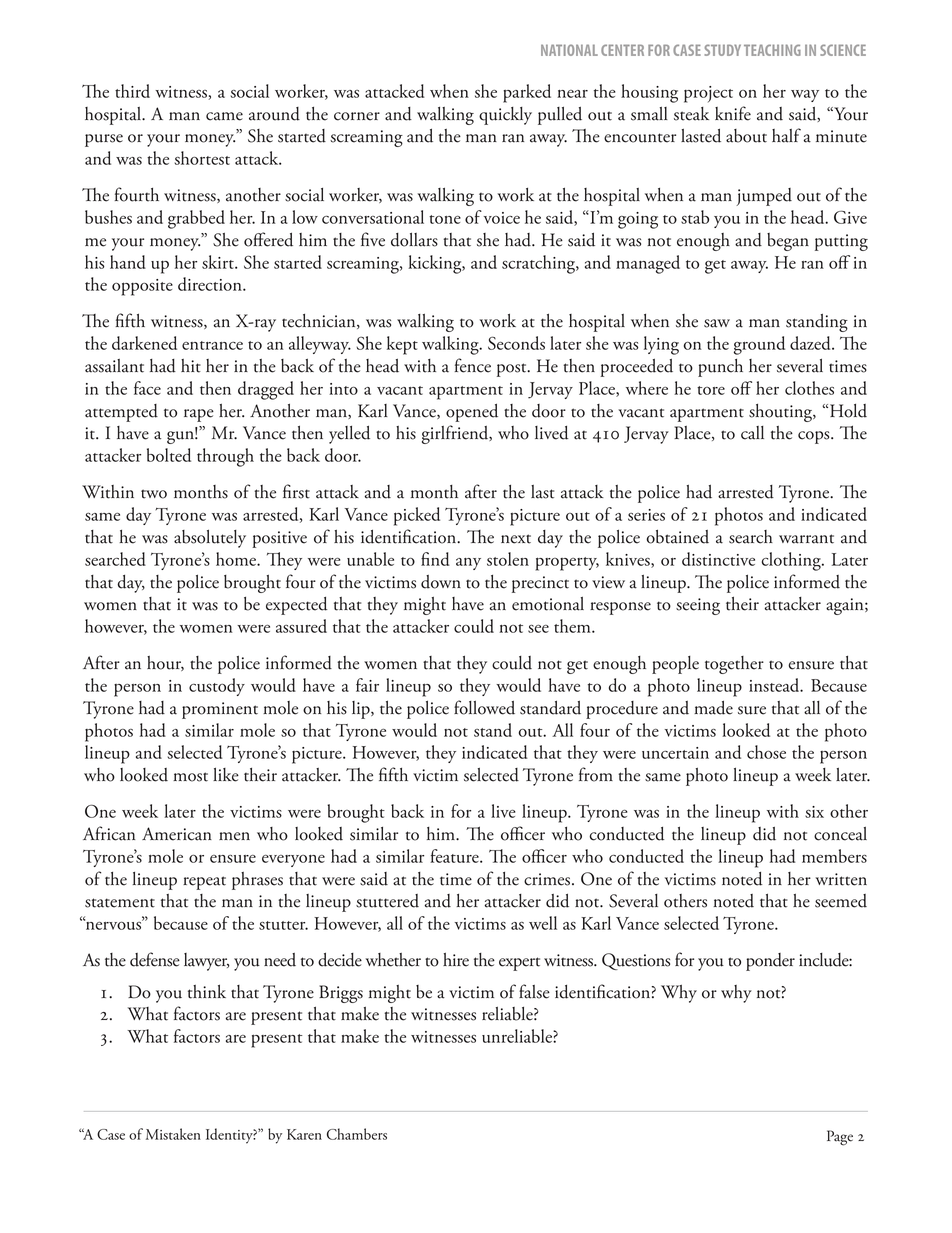 This document has width=952, height=1233. I want to click on down, so click(441, 582).
